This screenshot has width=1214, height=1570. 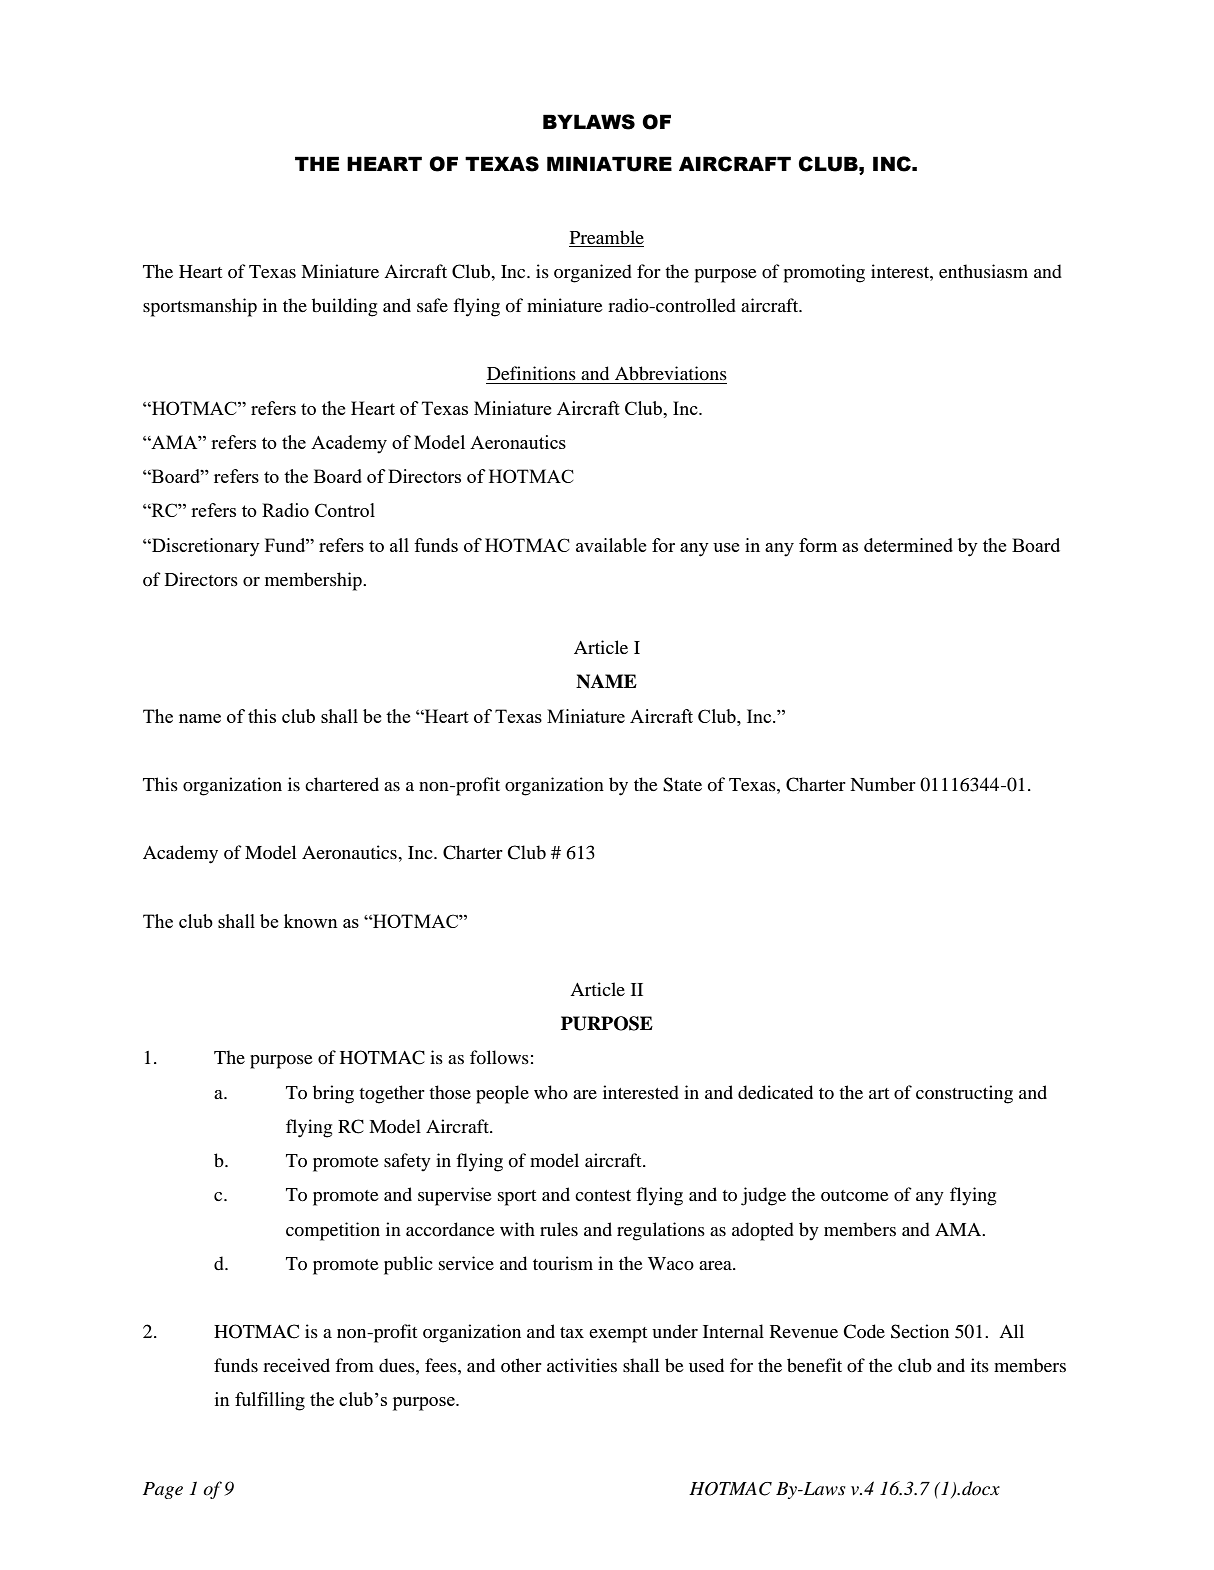 I want to click on building, so click(x=344, y=307).
